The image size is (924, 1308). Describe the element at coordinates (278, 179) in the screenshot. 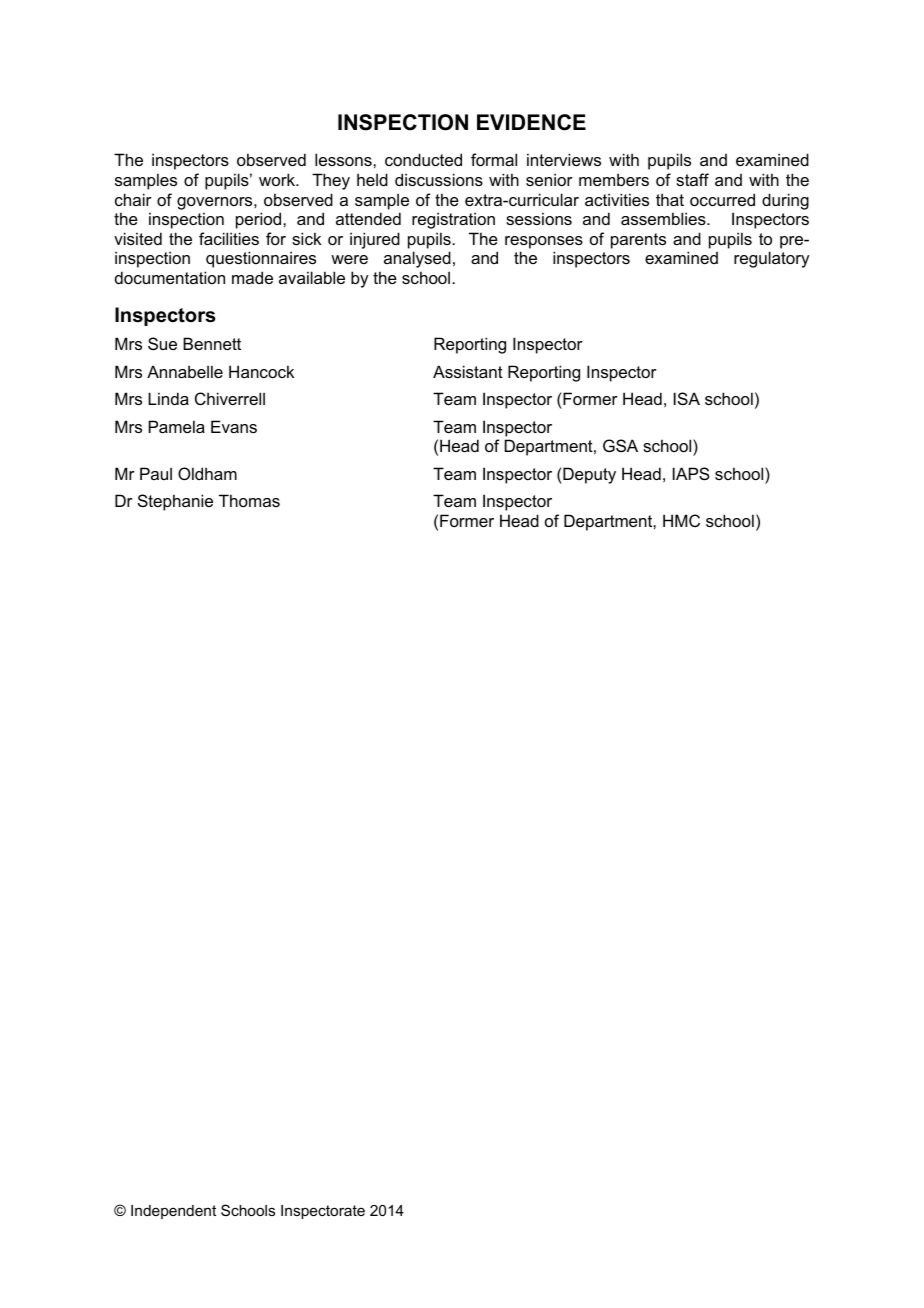

I see `work` at that location.
